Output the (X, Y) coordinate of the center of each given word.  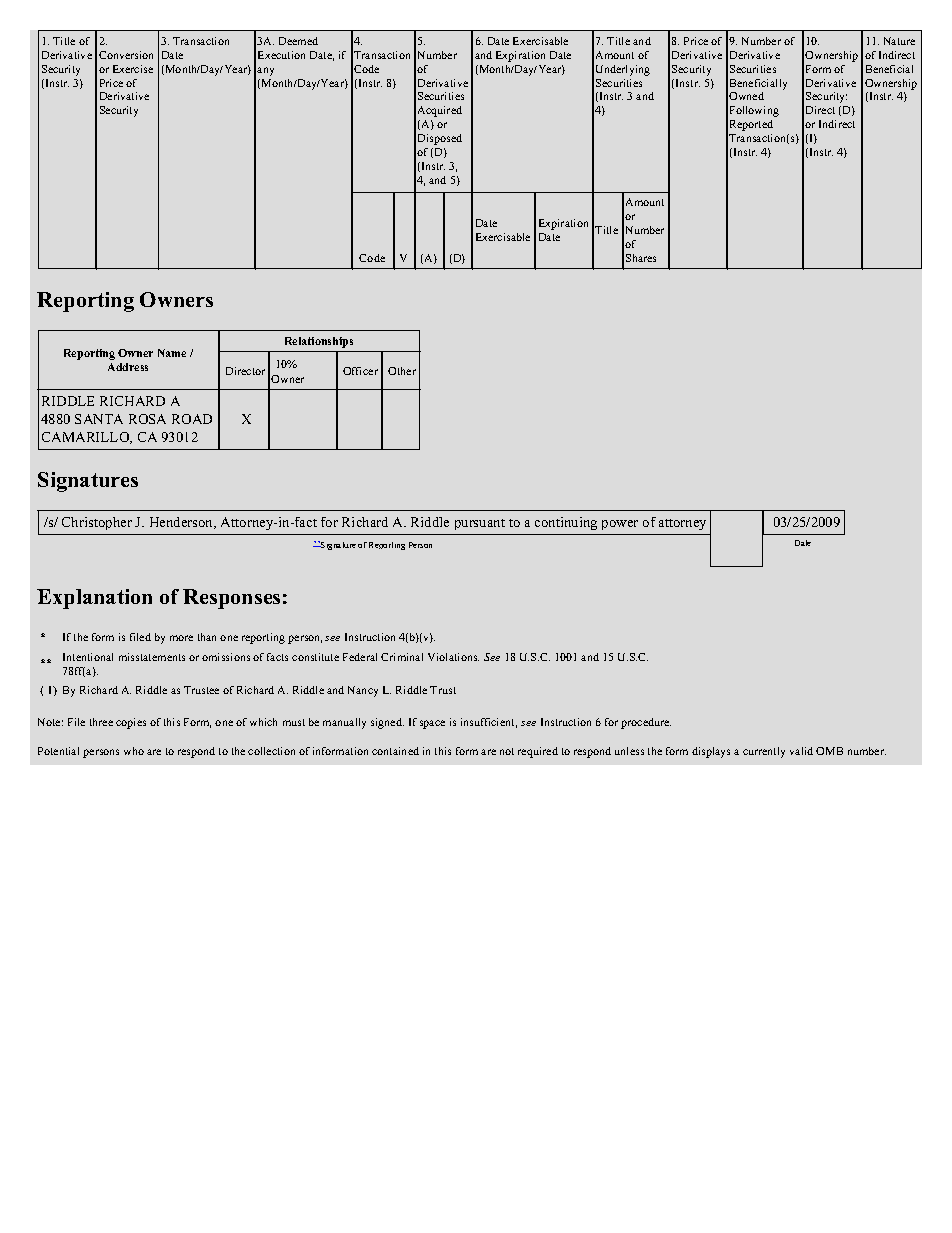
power (620, 525)
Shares (641, 258)
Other (402, 371)
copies (131, 723)
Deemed (298, 41)
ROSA (147, 419)
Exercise (133, 69)
